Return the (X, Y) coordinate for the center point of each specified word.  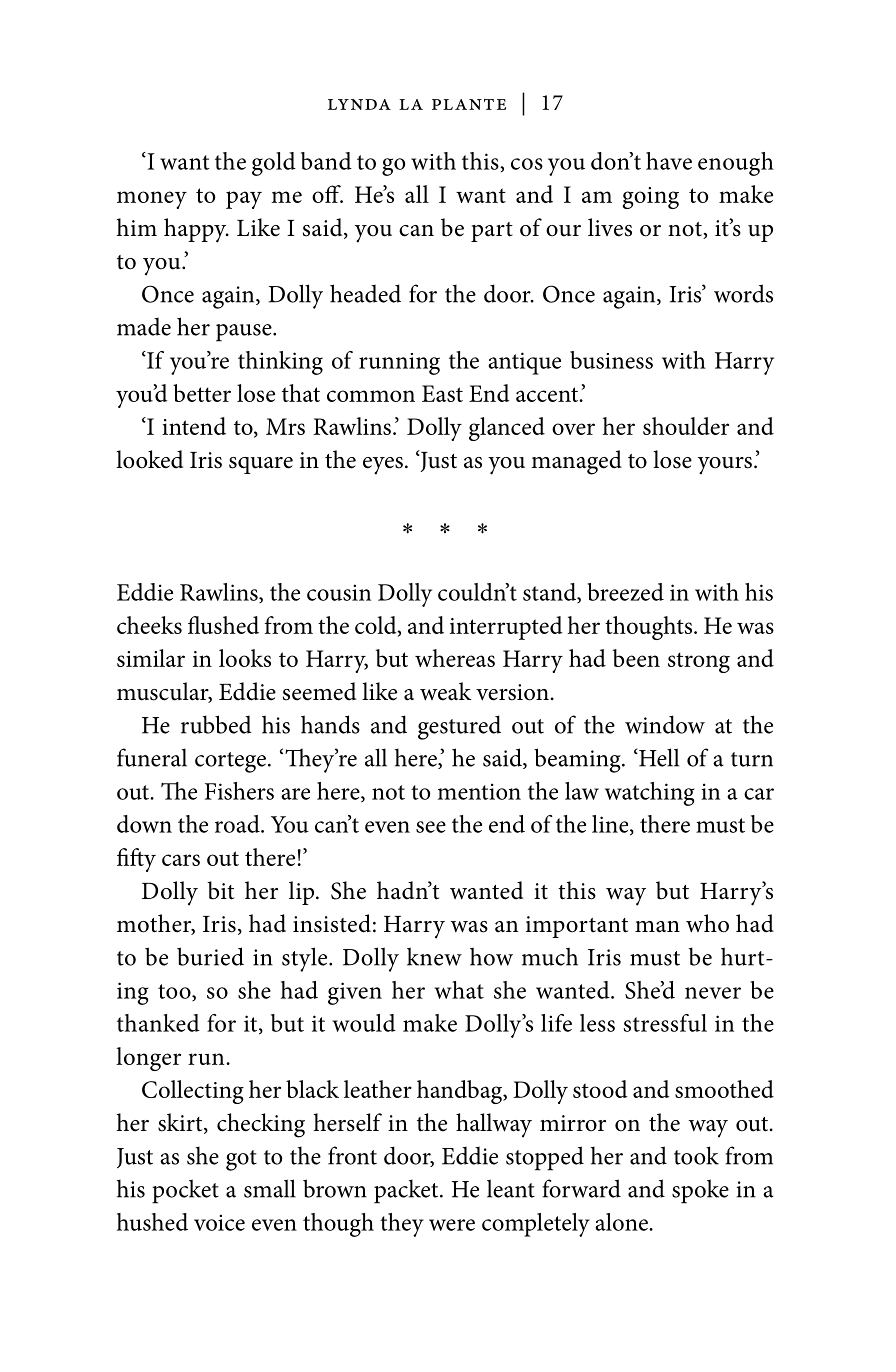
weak (445, 691)
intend (194, 426)
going (651, 198)
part (492, 232)
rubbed (216, 724)
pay (244, 200)
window (665, 724)
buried (210, 956)
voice (219, 1222)
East (442, 393)
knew (434, 956)
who (707, 923)
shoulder (686, 426)
